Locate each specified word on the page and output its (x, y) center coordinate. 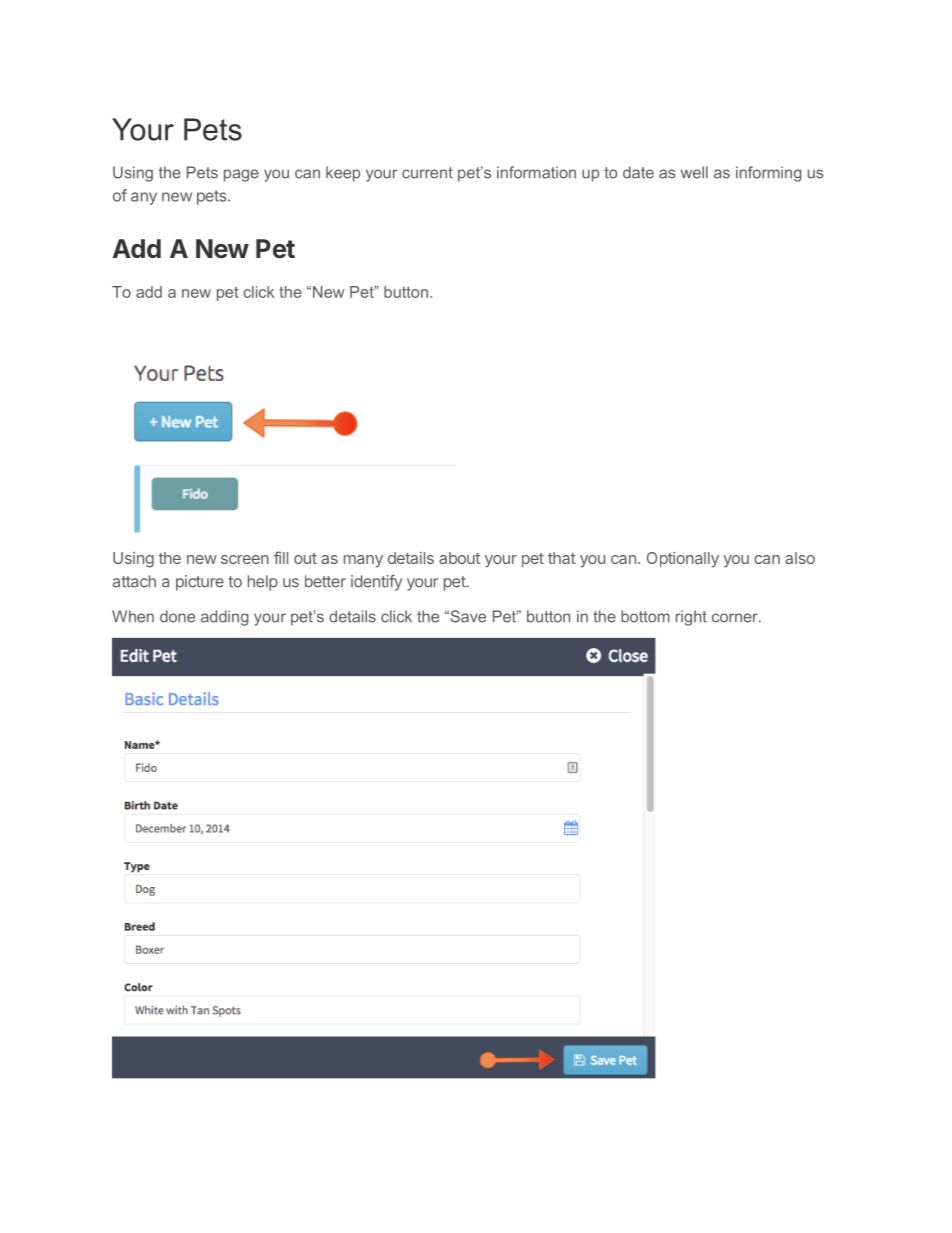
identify (377, 583)
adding (224, 618)
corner (736, 618)
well (694, 172)
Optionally (683, 560)
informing (768, 174)
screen (245, 559)
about (459, 558)
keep (343, 174)
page (241, 175)
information (536, 172)
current (427, 173)
